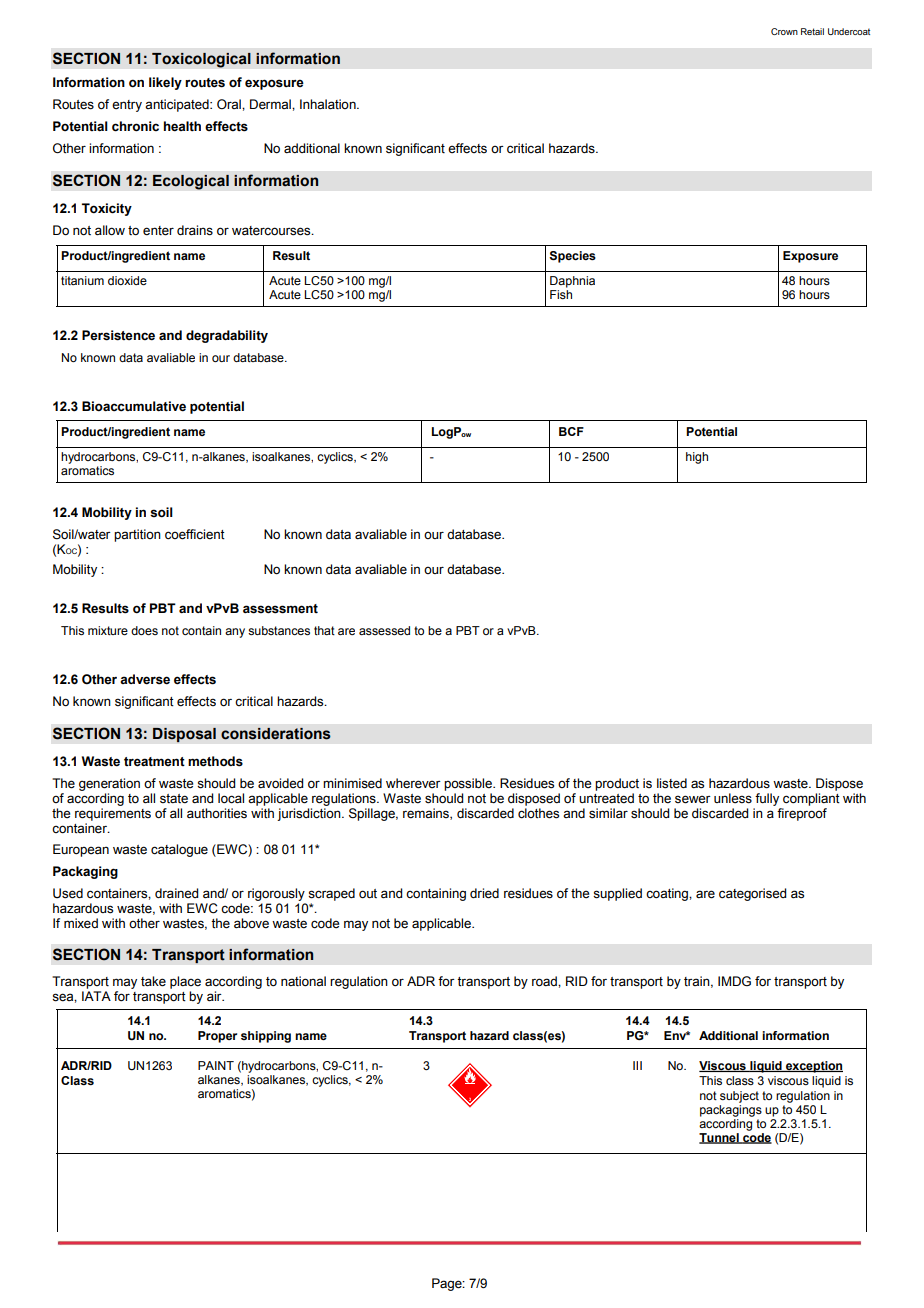 This screenshot has width=924, height=1308. Describe the element at coordinates (384, 630) in the screenshot. I see `assessed` at that location.
